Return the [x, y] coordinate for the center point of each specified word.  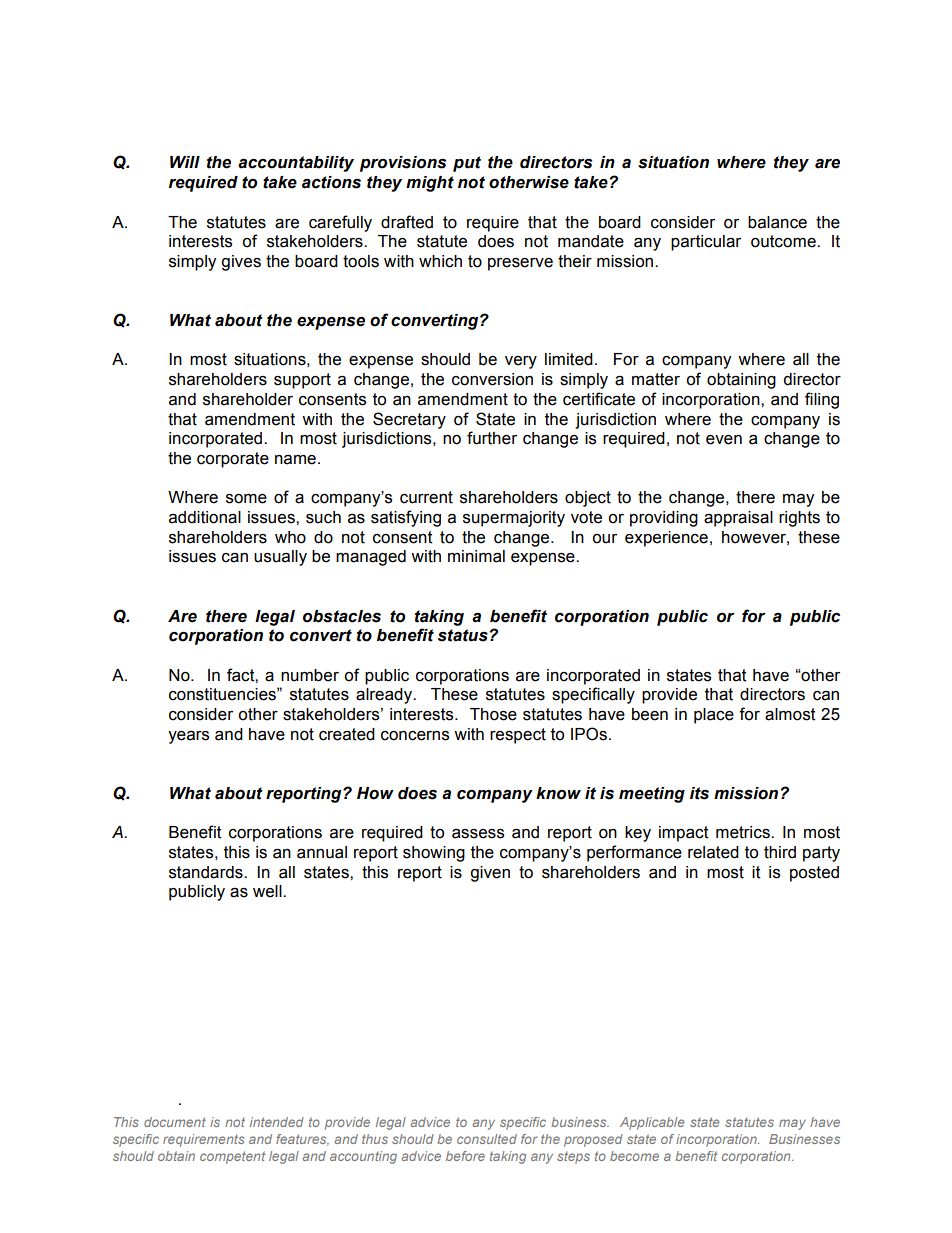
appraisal [738, 519]
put [467, 164]
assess [478, 833]
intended [277, 1122]
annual [322, 852]
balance [777, 222]
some [246, 499]
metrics [744, 832]
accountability [296, 164]
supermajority [514, 519]
